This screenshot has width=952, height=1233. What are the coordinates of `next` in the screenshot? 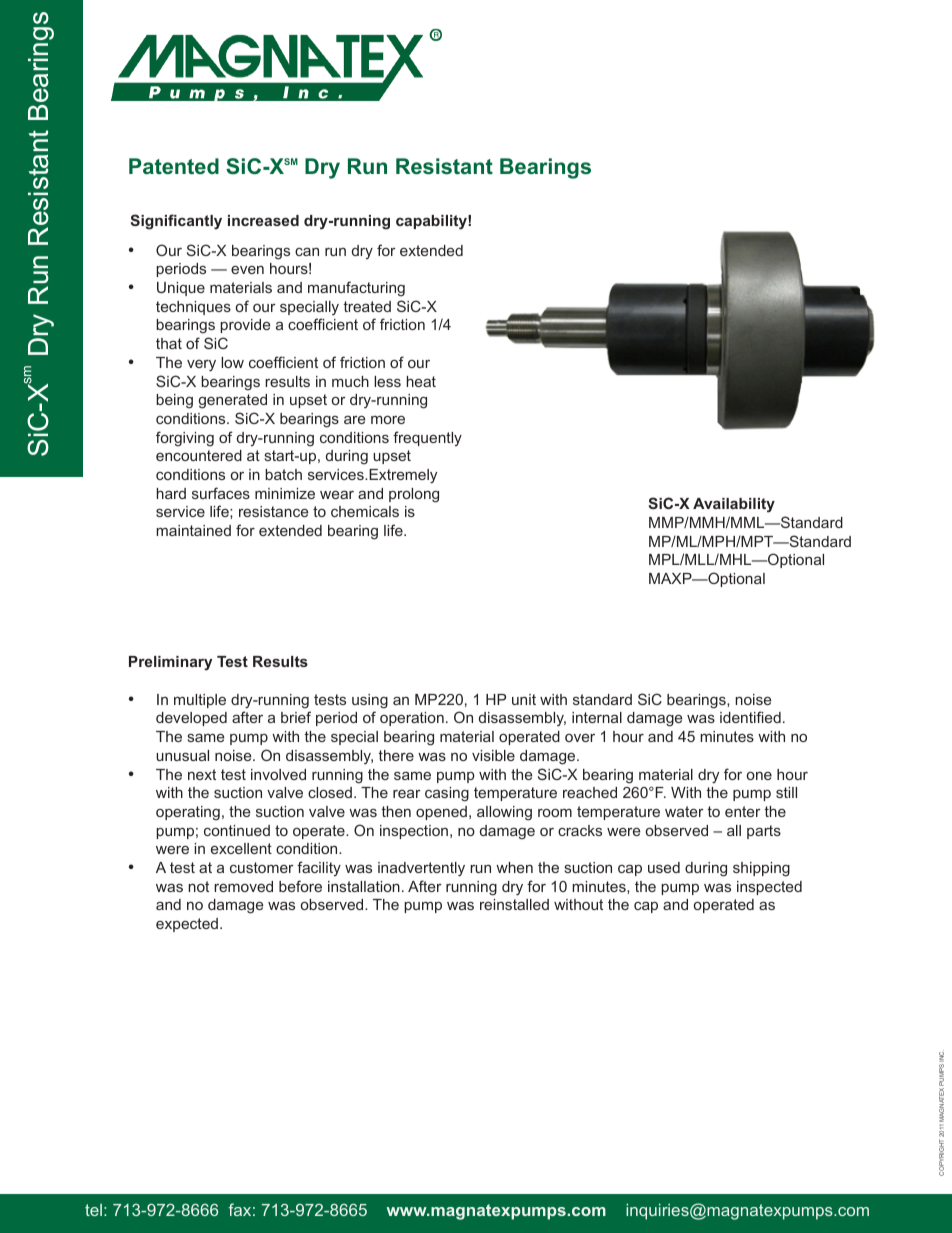 It's located at (202, 774).
